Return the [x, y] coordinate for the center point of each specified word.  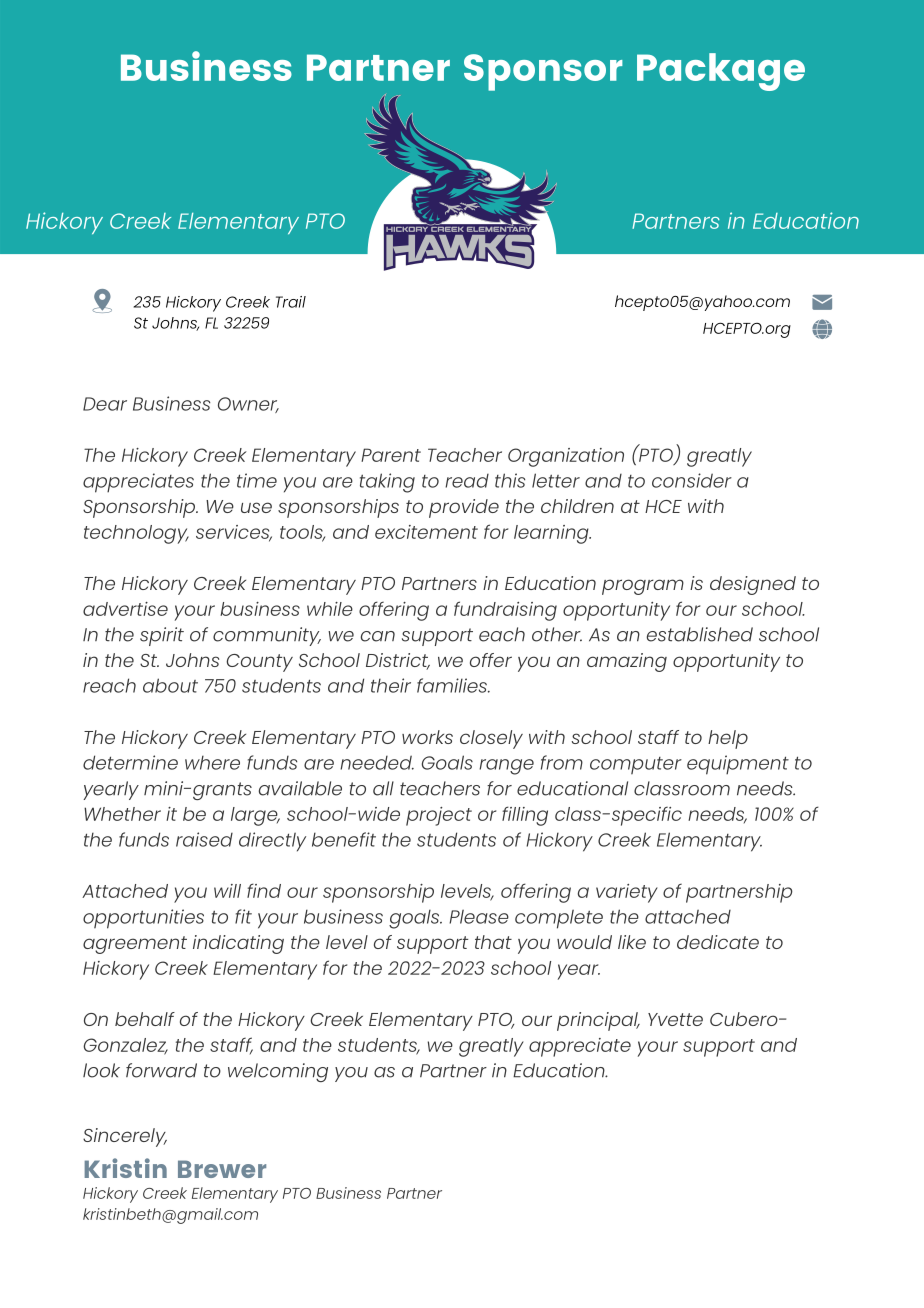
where [212, 762]
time [257, 480]
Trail [291, 302]
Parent [391, 455]
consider [692, 480]
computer [636, 766]
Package [721, 72]
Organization [566, 457]
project [439, 816]
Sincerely [125, 1137]
